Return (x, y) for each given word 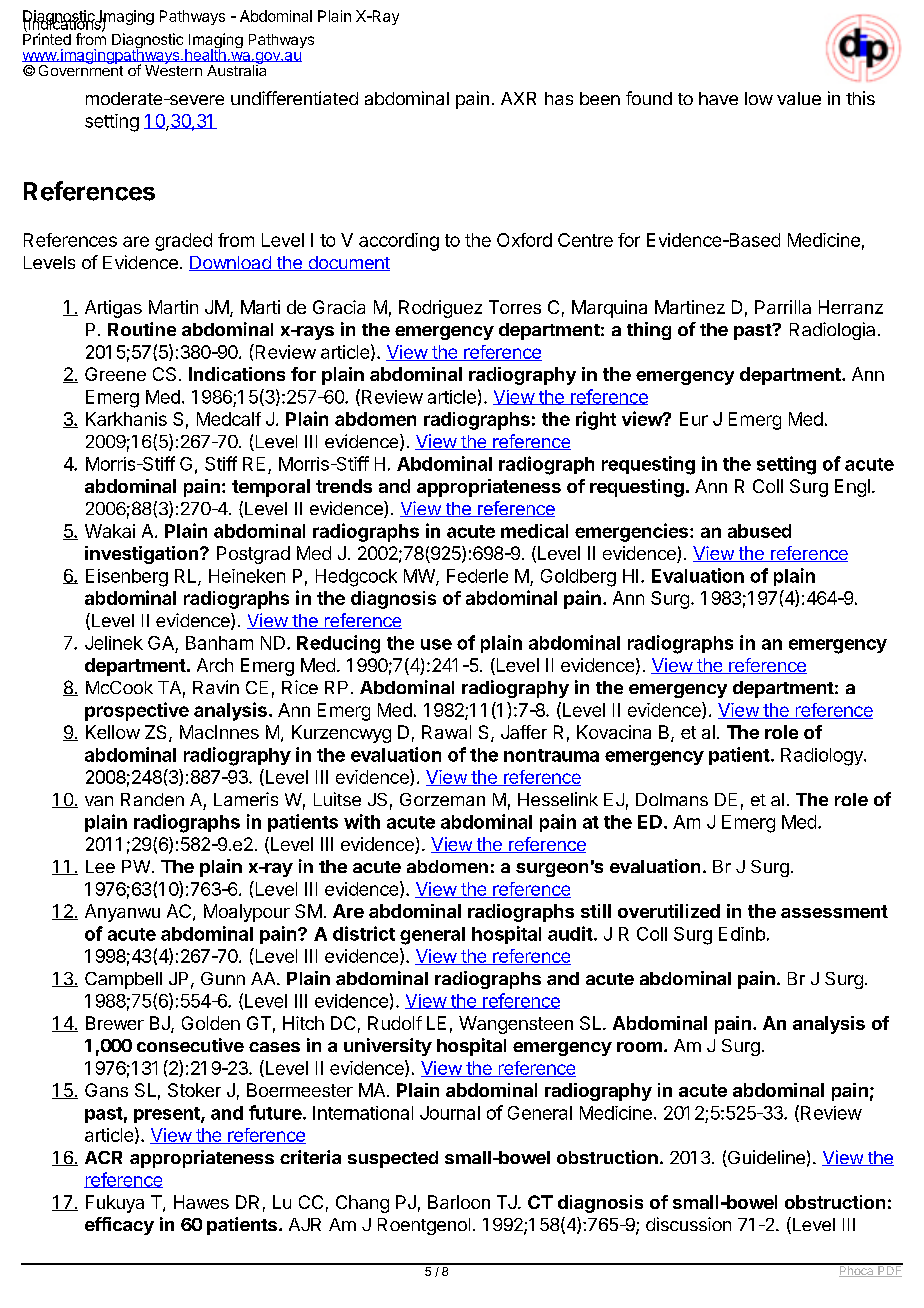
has (559, 98)
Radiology (823, 757)
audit (570, 933)
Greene (115, 374)
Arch (215, 665)
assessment (834, 911)
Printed (47, 38)
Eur (694, 419)
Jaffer (524, 732)
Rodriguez (440, 309)
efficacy (119, 1226)
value (799, 98)
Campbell (123, 980)
